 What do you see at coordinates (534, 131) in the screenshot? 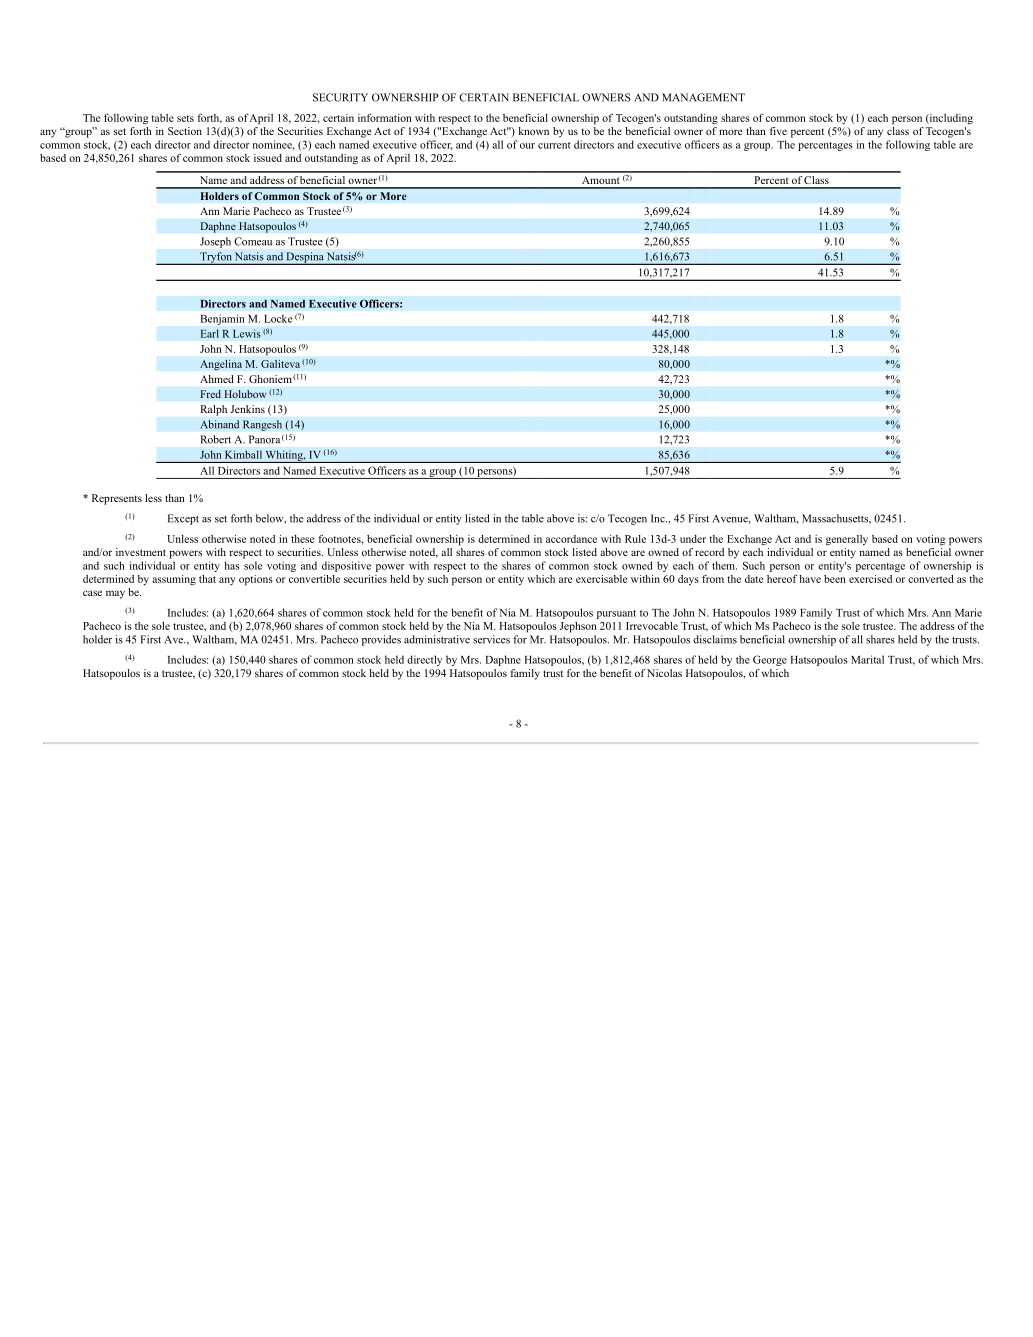
I see `known` at bounding box center [534, 131].
